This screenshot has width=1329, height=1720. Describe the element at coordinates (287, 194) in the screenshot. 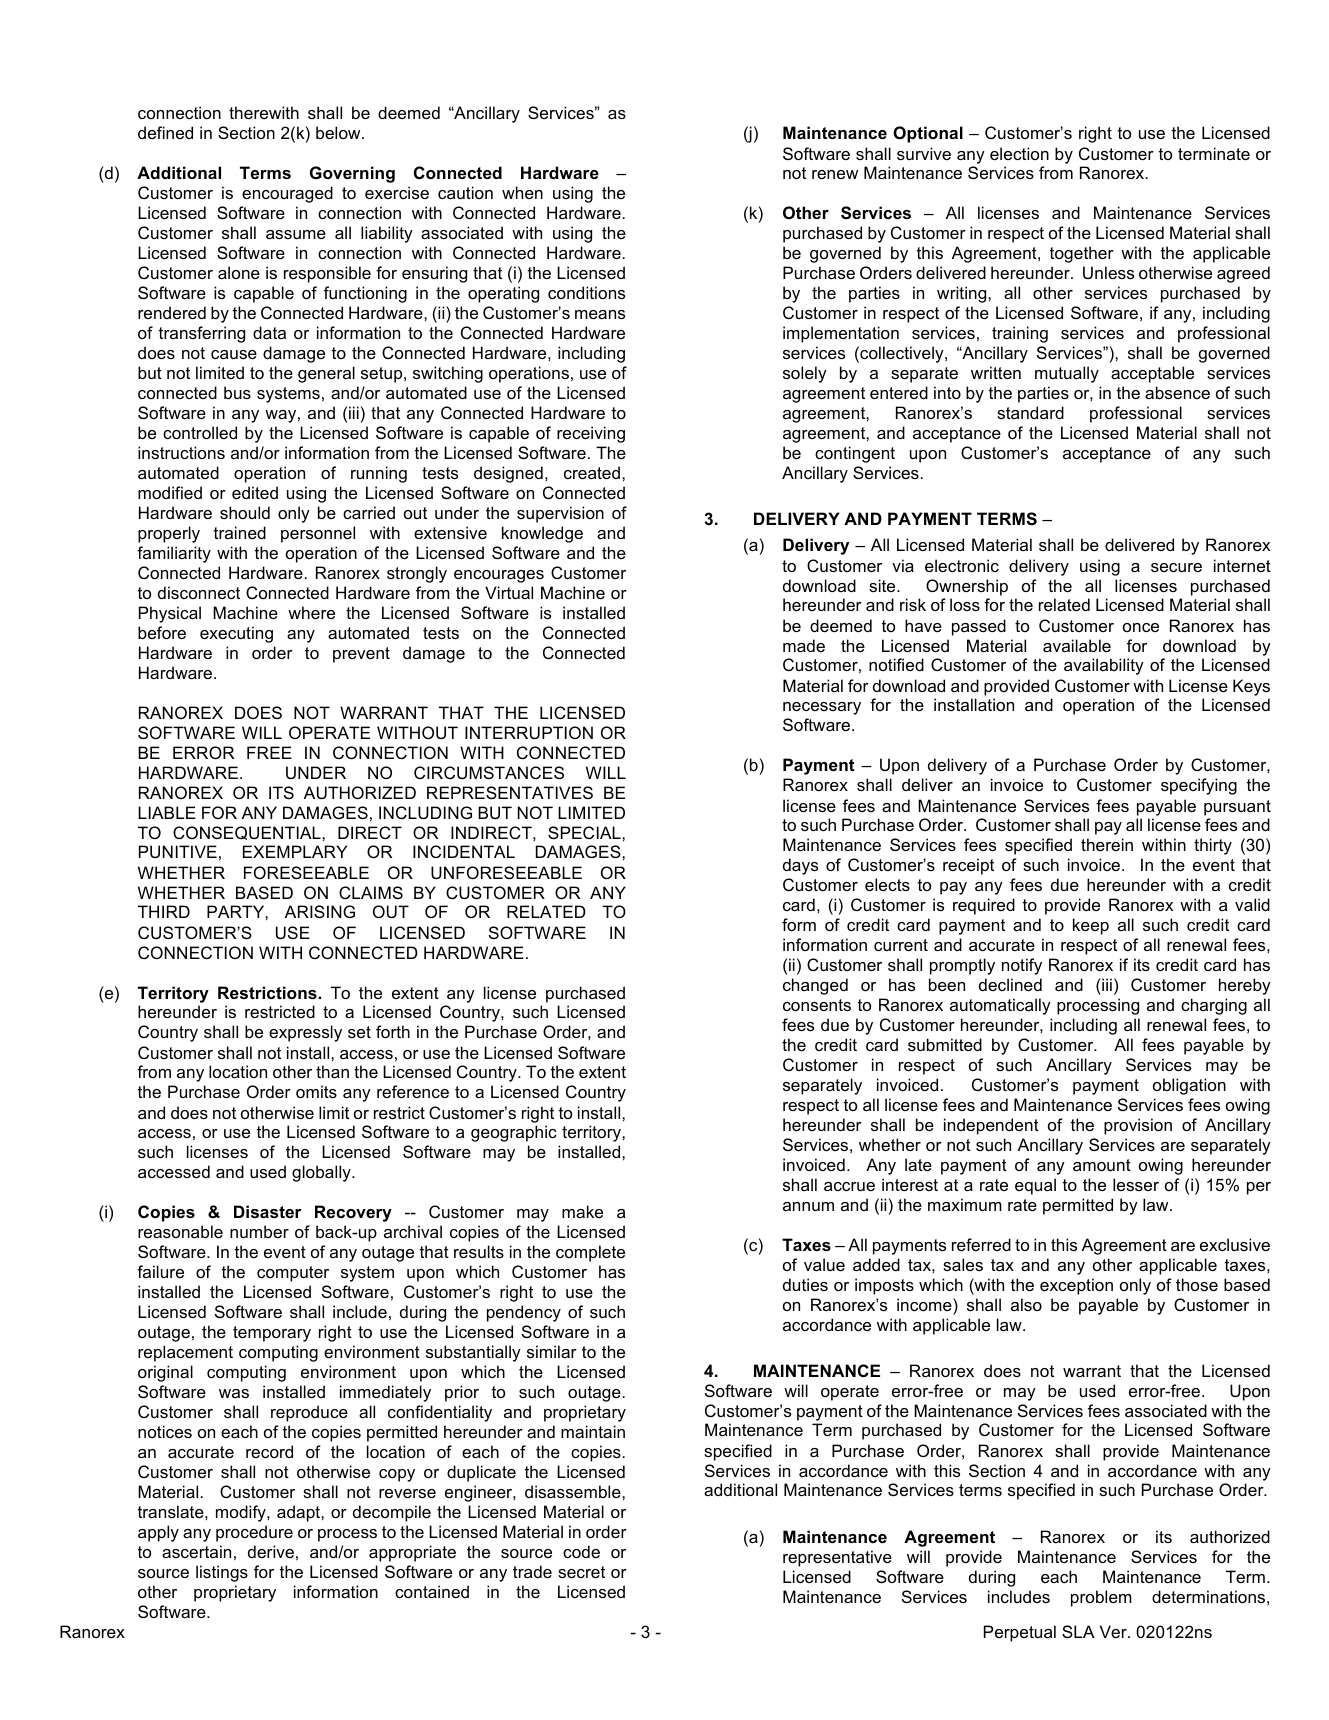

I see `encouraged` at that location.
